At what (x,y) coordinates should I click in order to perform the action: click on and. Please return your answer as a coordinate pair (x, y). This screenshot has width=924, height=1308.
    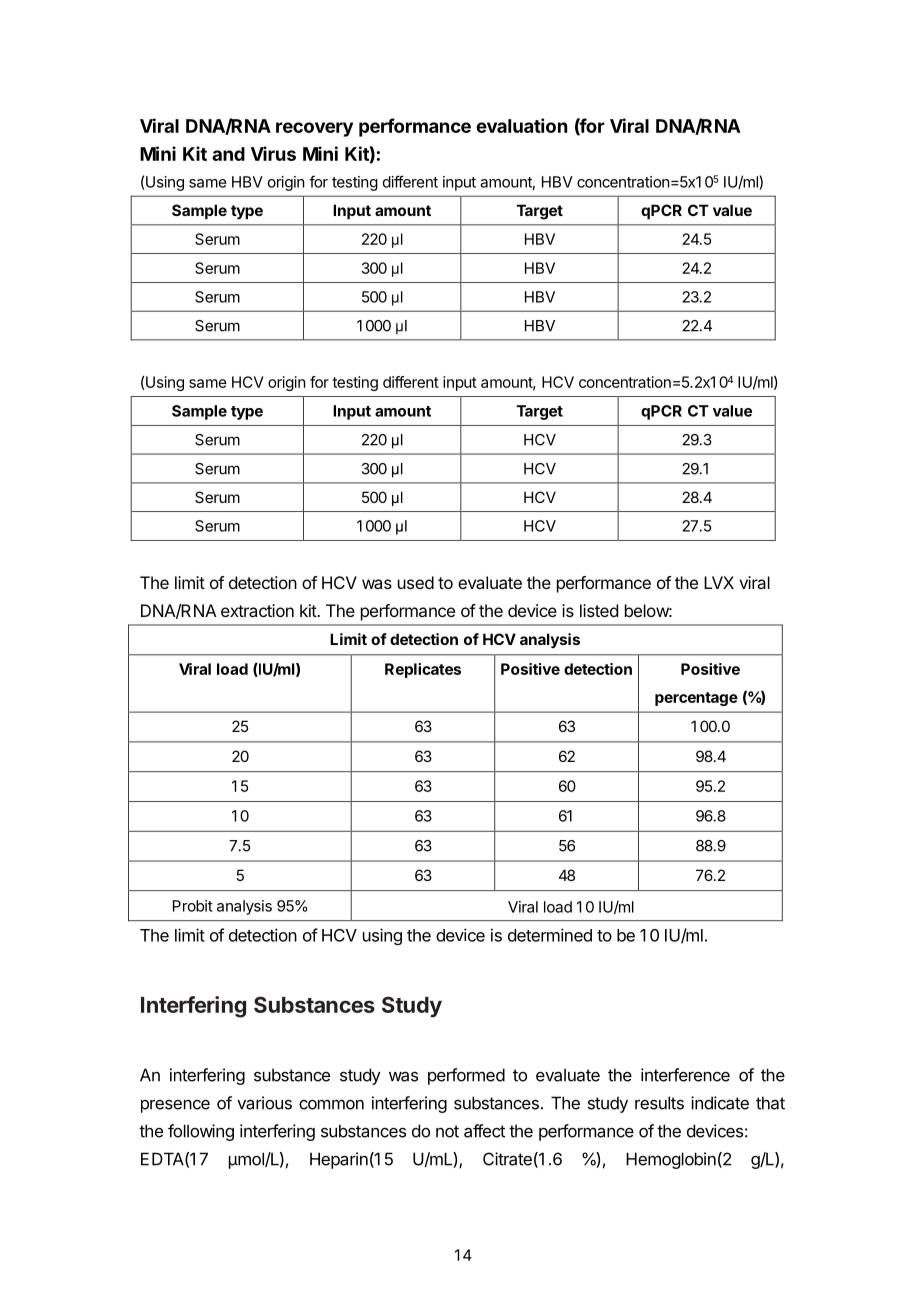
    Looking at the image, I should click on (228, 154).
